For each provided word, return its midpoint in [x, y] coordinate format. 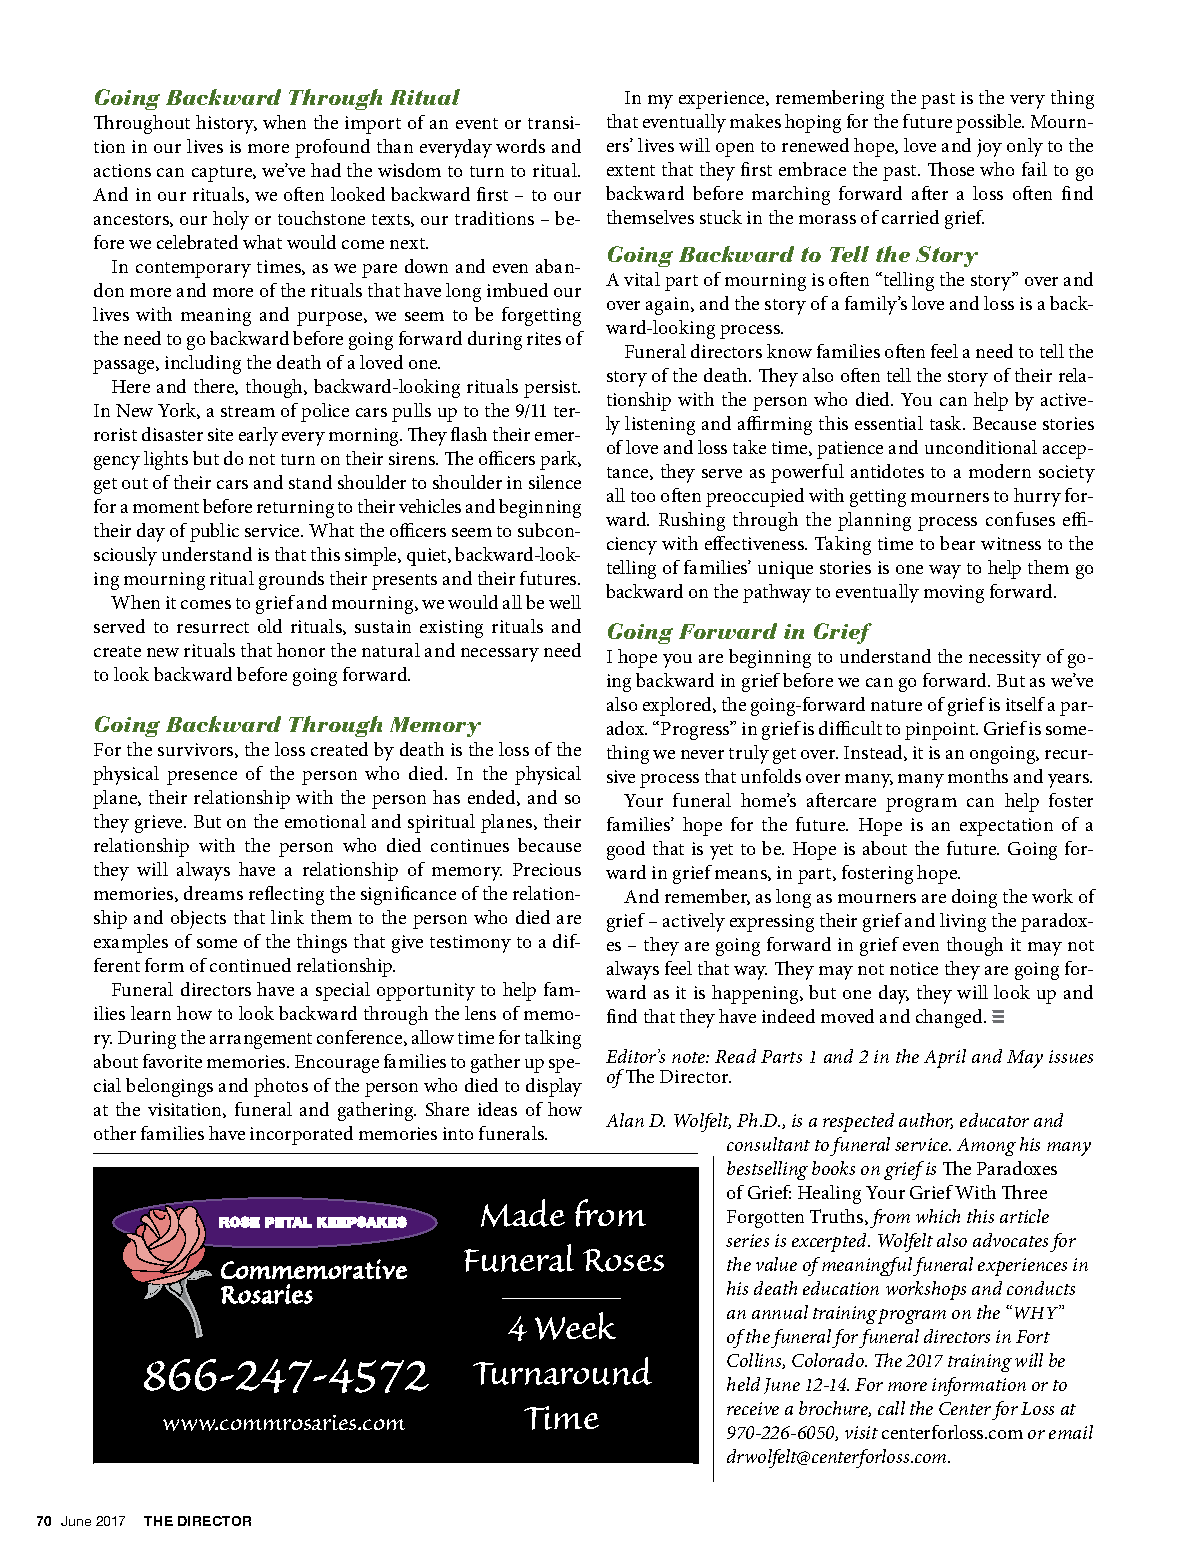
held [743, 1384]
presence [202, 778]
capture [223, 174]
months [978, 776]
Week [575, 1326]
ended [493, 798]
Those [951, 169]
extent [631, 170]
